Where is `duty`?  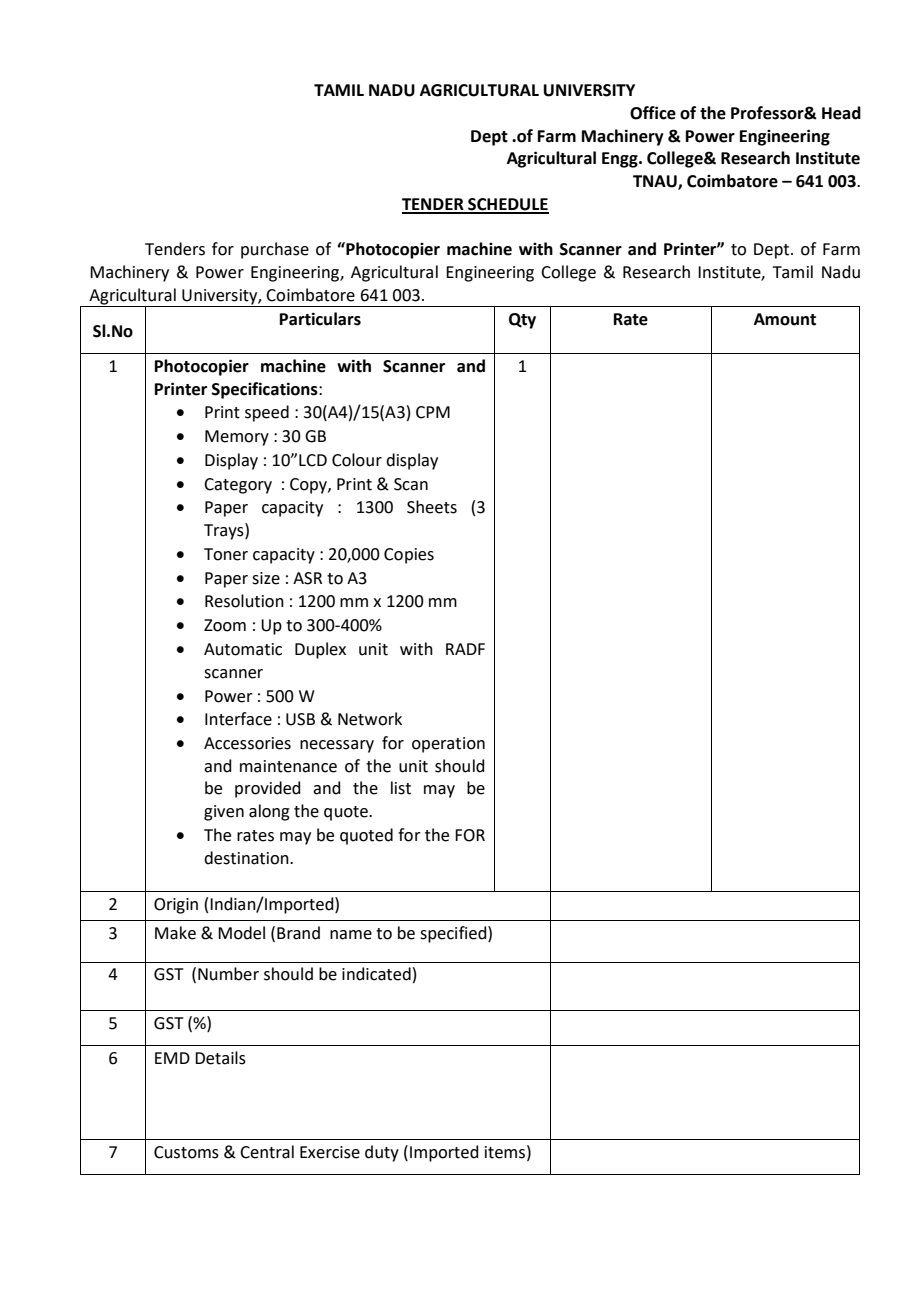
duty is located at coordinates (382, 1153).
